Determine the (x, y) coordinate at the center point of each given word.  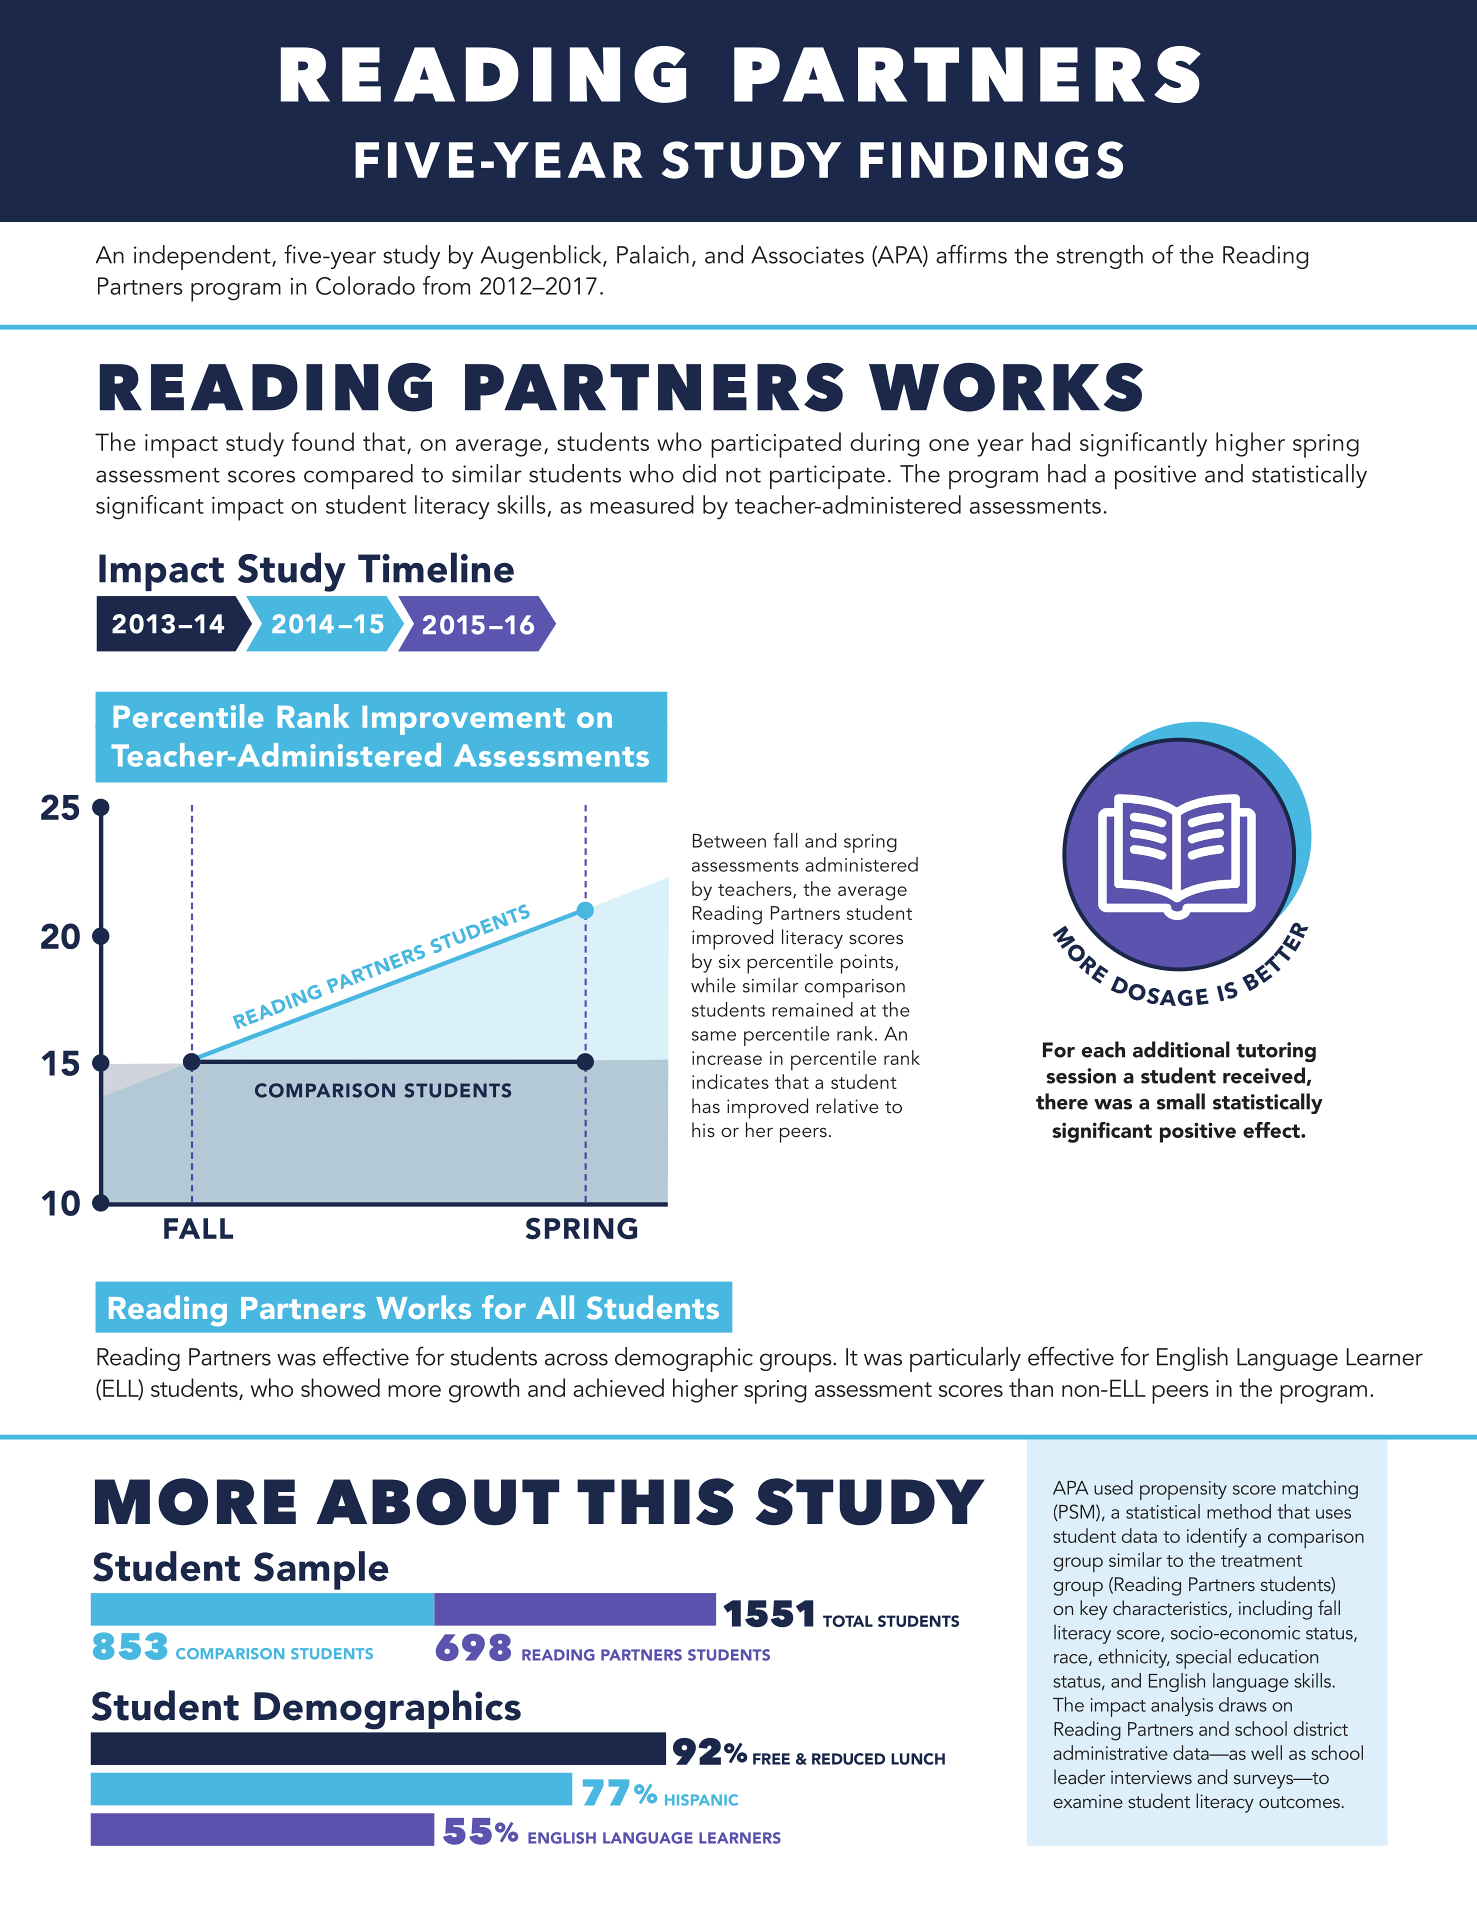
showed (340, 1387)
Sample (321, 1570)
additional (1181, 1049)
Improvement (463, 720)
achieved (618, 1387)
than (1031, 1387)
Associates (807, 255)
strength (1100, 257)
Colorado (365, 285)
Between (729, 841)
